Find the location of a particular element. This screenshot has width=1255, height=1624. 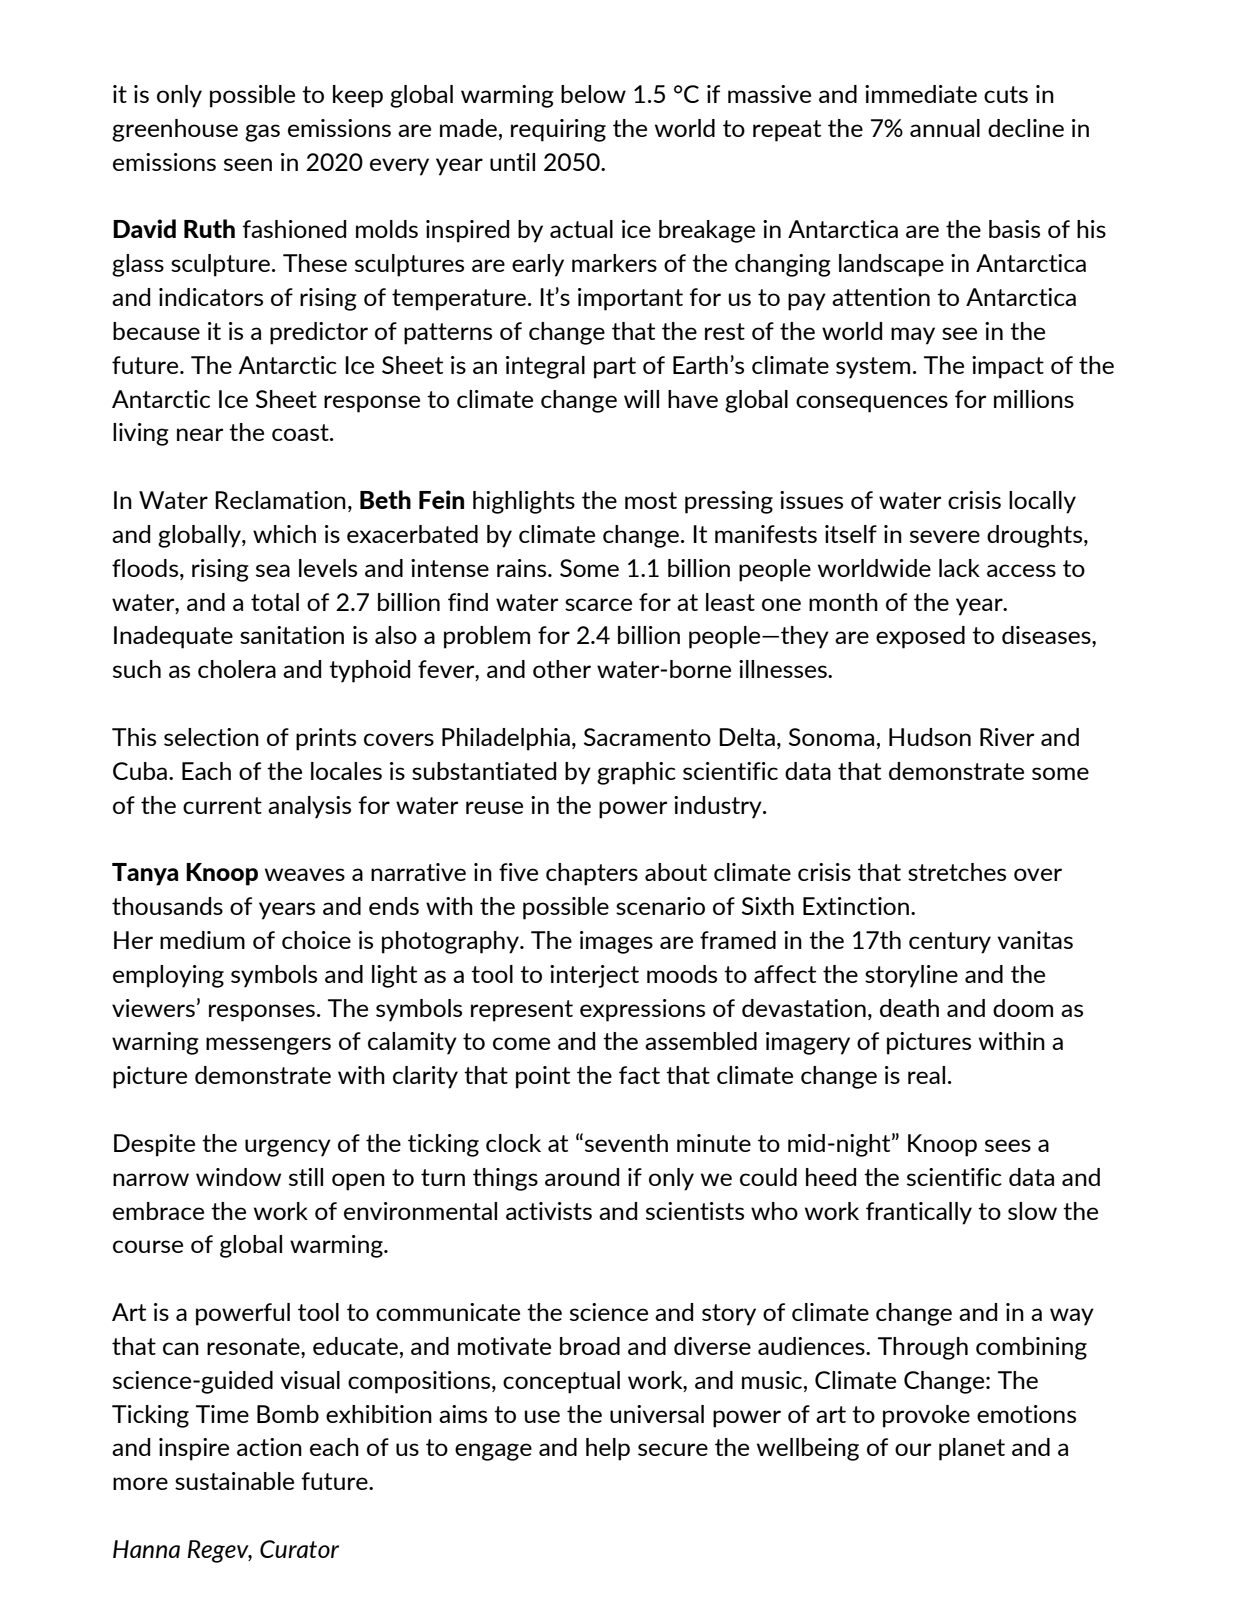

annual is located at coordinates (945, 128).
